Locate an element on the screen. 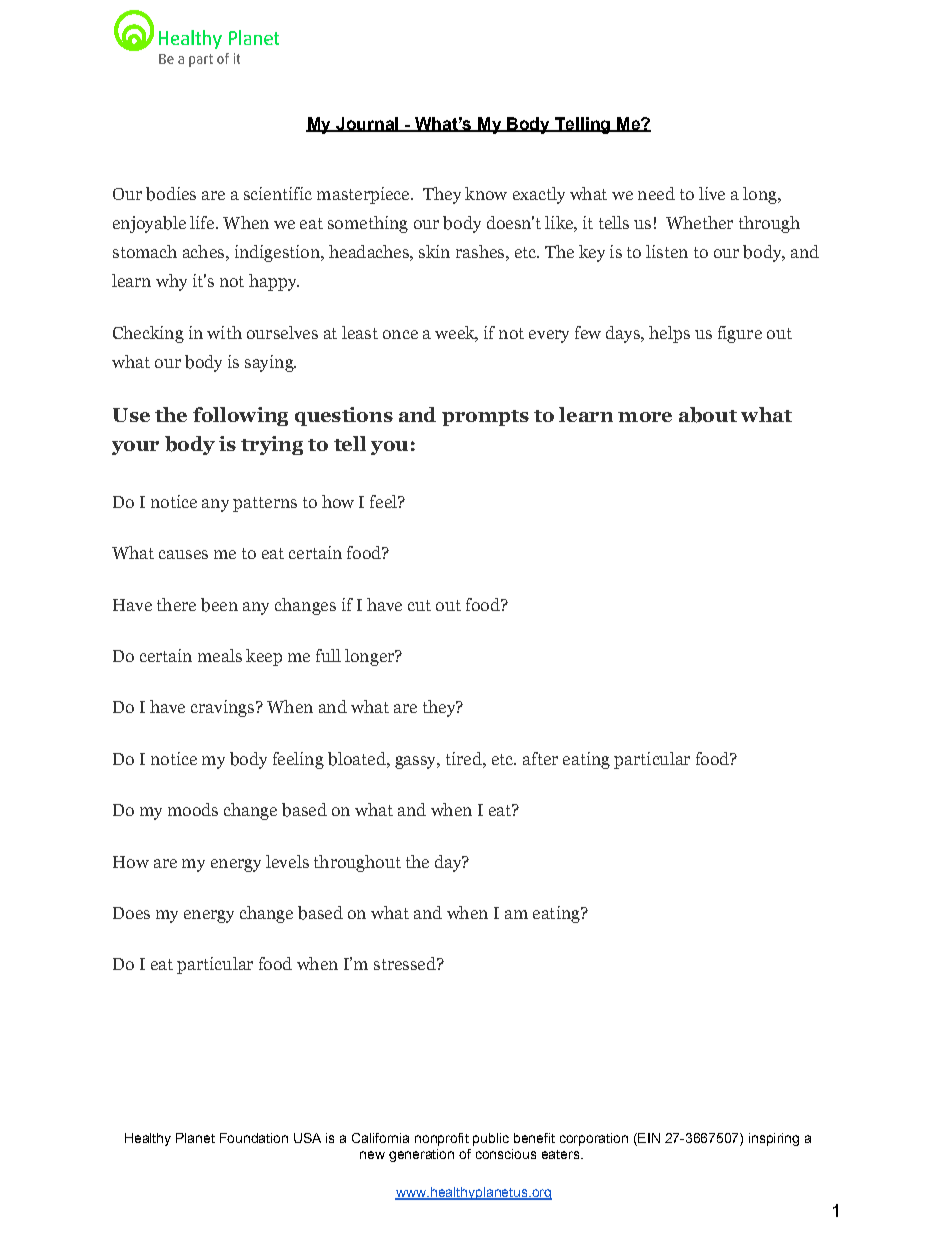 The image size is (952, 1233). cravings is located at coordinates (224, 708).
